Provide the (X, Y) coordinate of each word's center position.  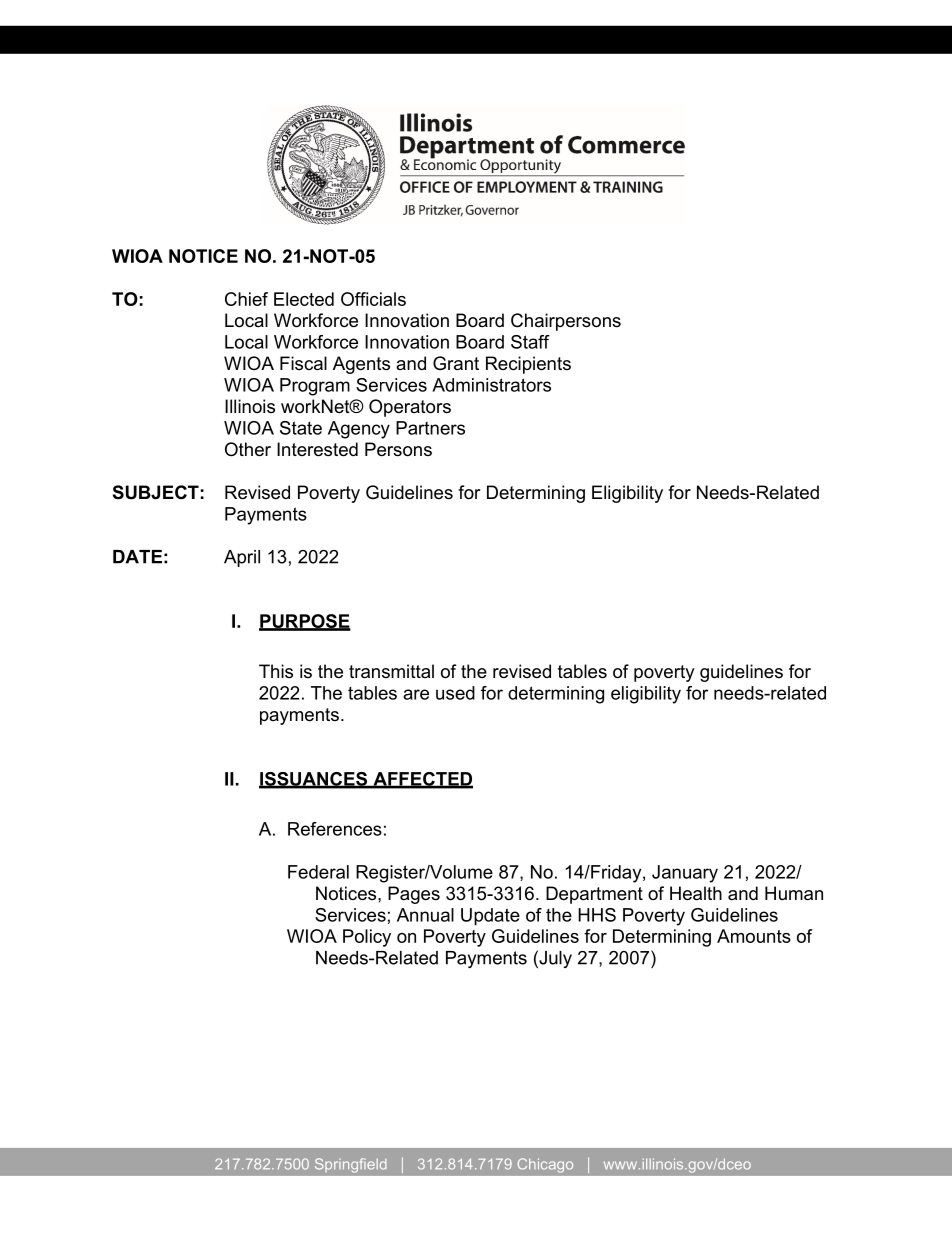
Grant (456, 363)
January (685, 874)
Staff (530, 342)
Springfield (350, 1165)
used (455, 693)
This (276, 671)
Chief (246, 299)
